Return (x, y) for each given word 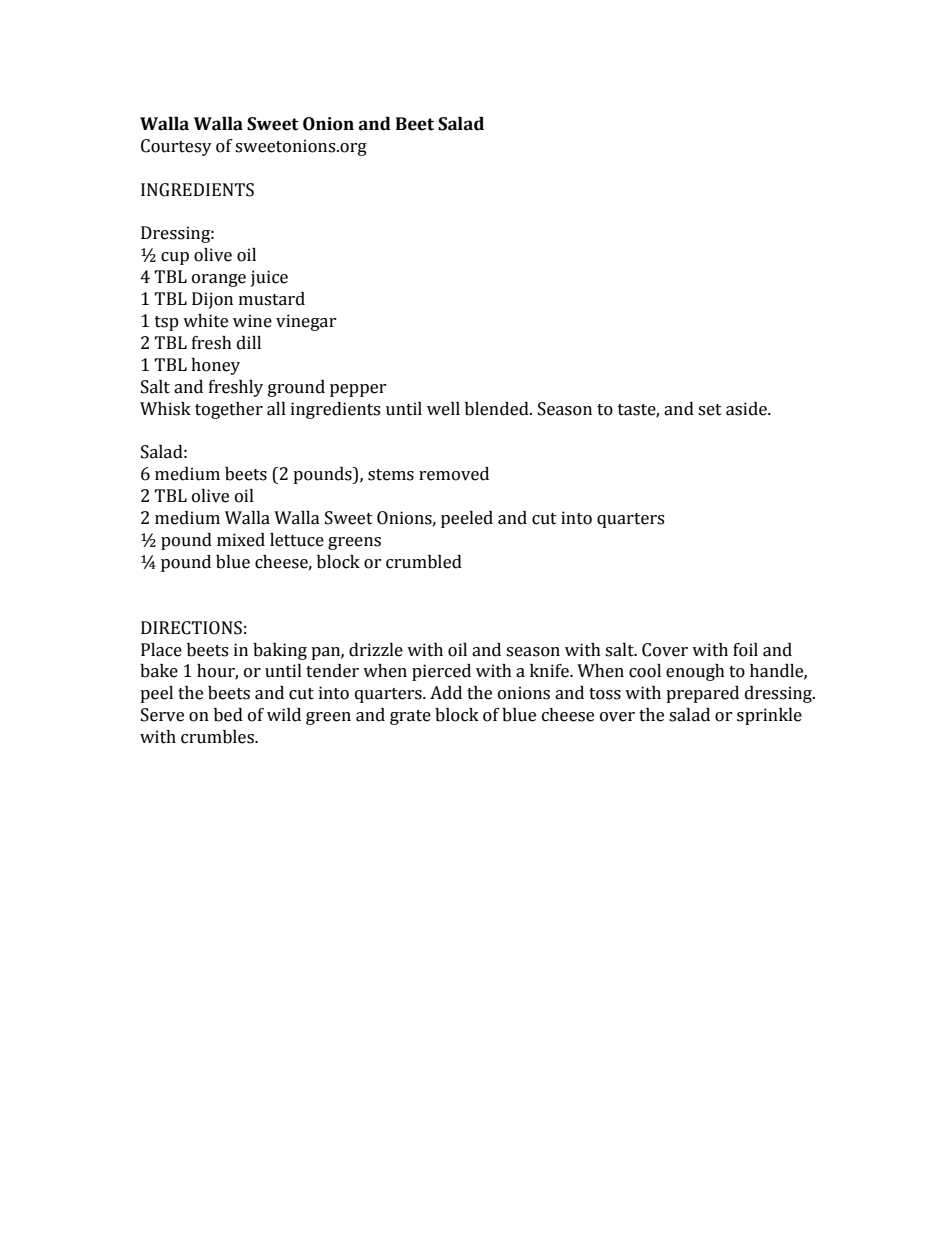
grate (410, 717)
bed (228, 715)
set (710, 410)
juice (269, 278)
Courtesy (176, 147)
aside (747, 409)
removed (454, 474)
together (229, 410)
